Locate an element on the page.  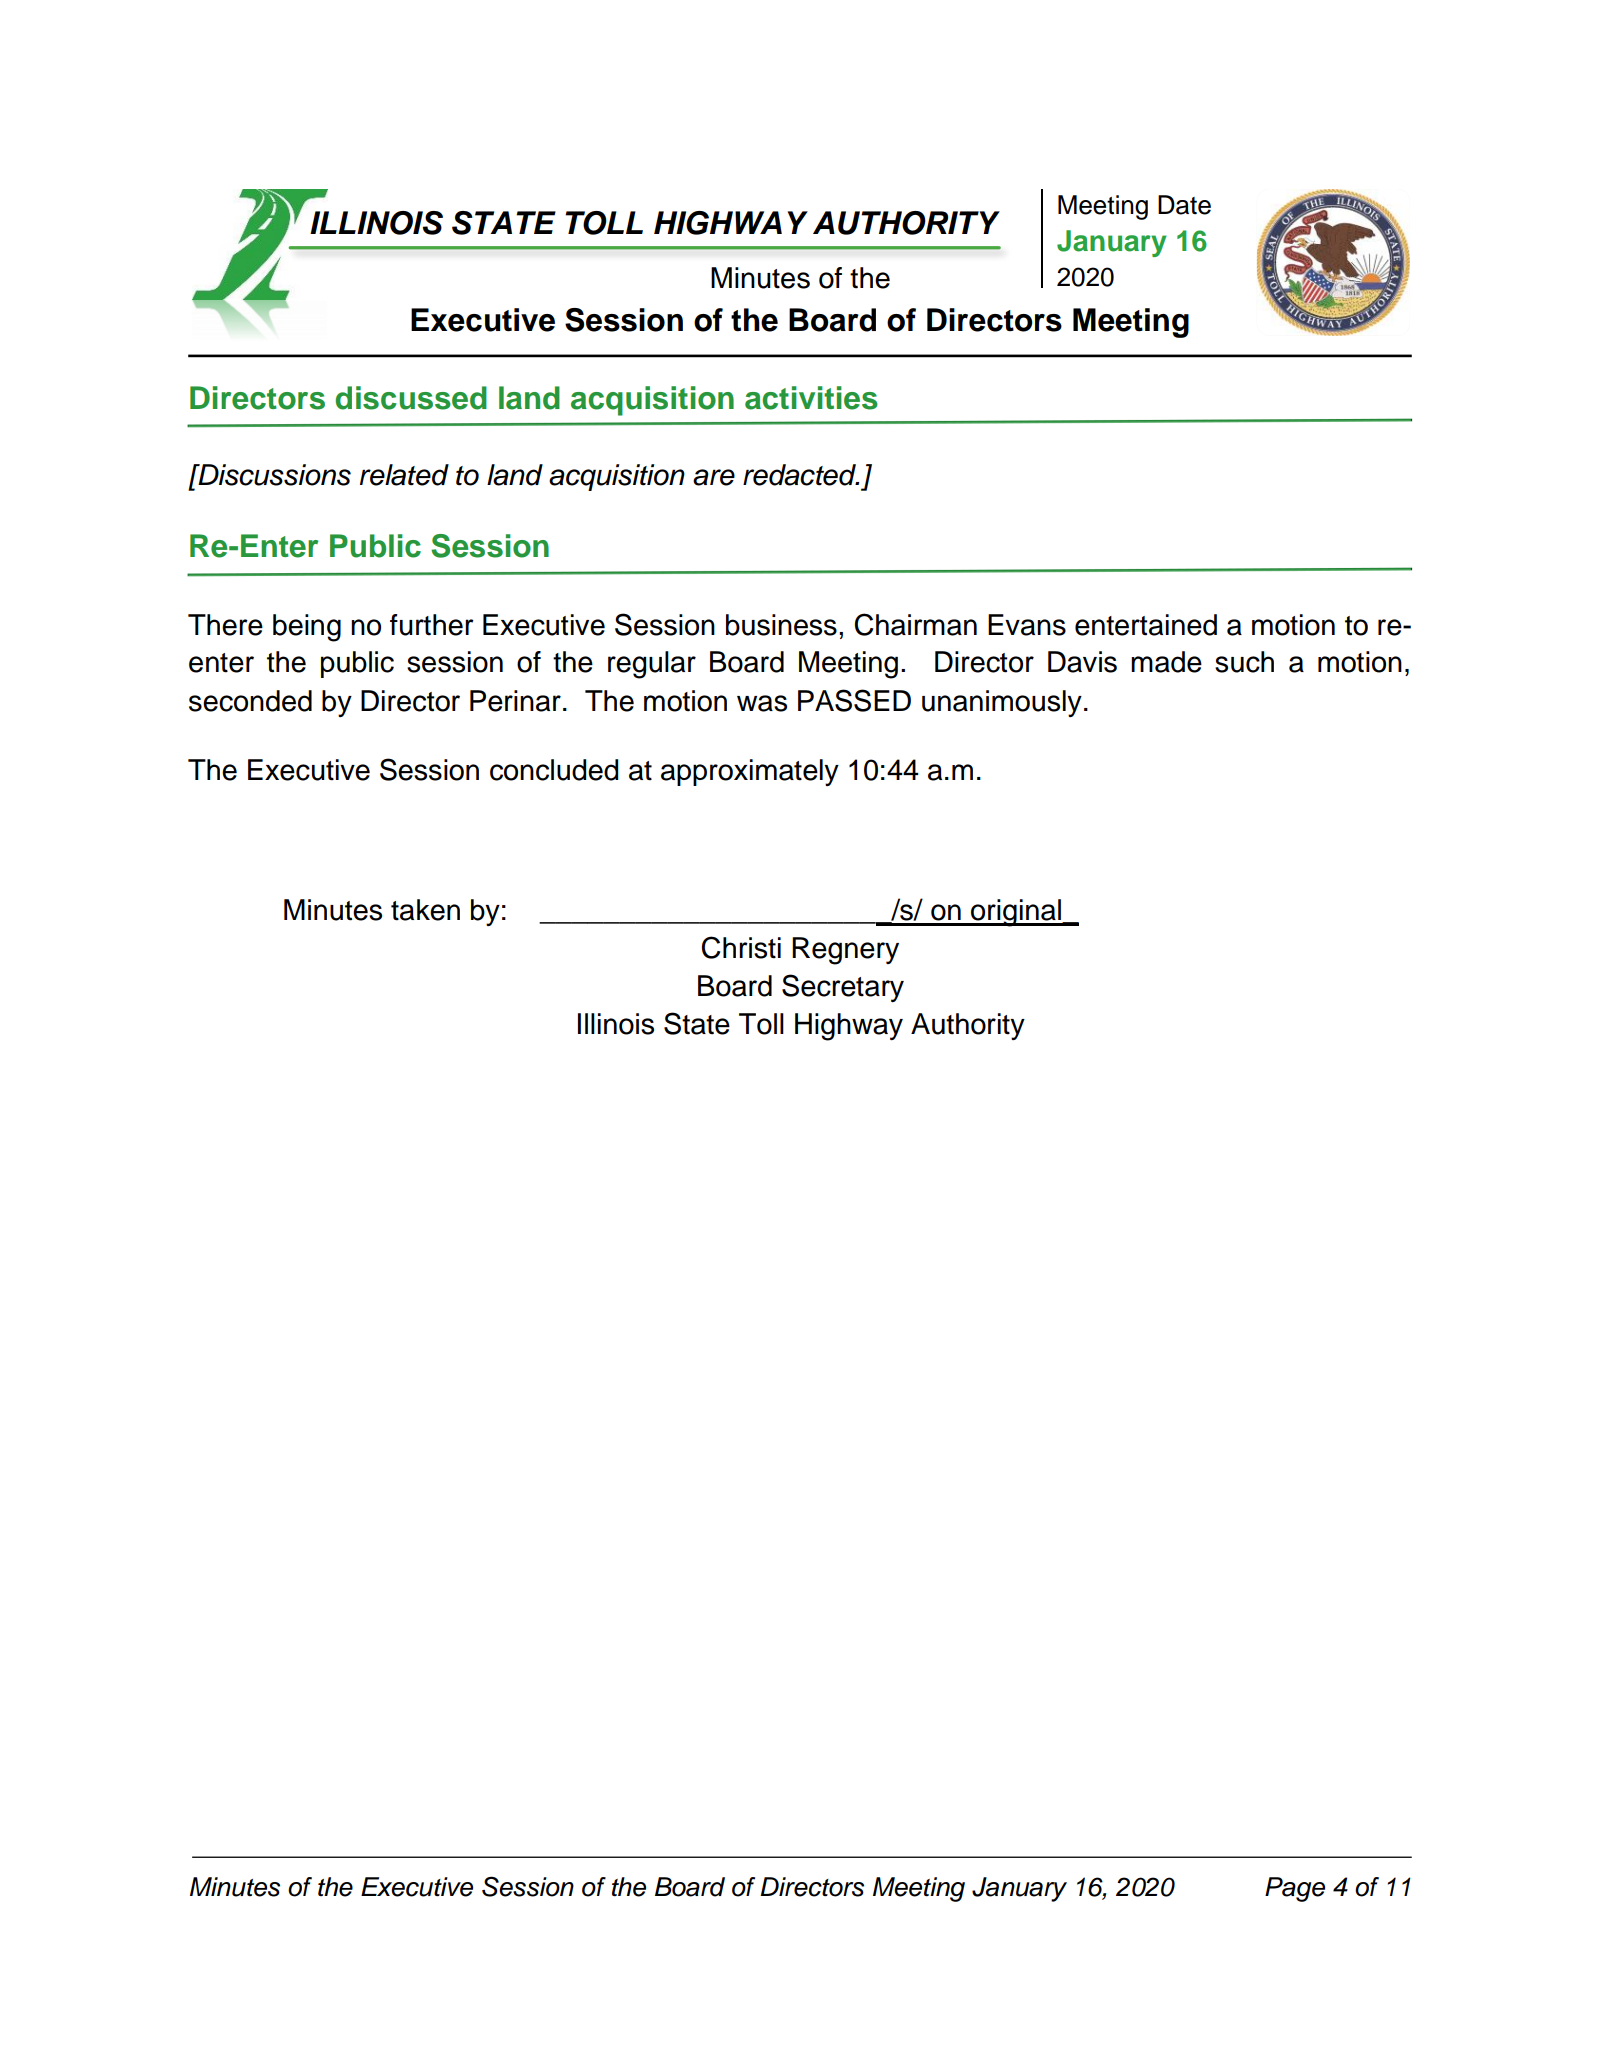
Secretary is located at coordinates (843, 988).
